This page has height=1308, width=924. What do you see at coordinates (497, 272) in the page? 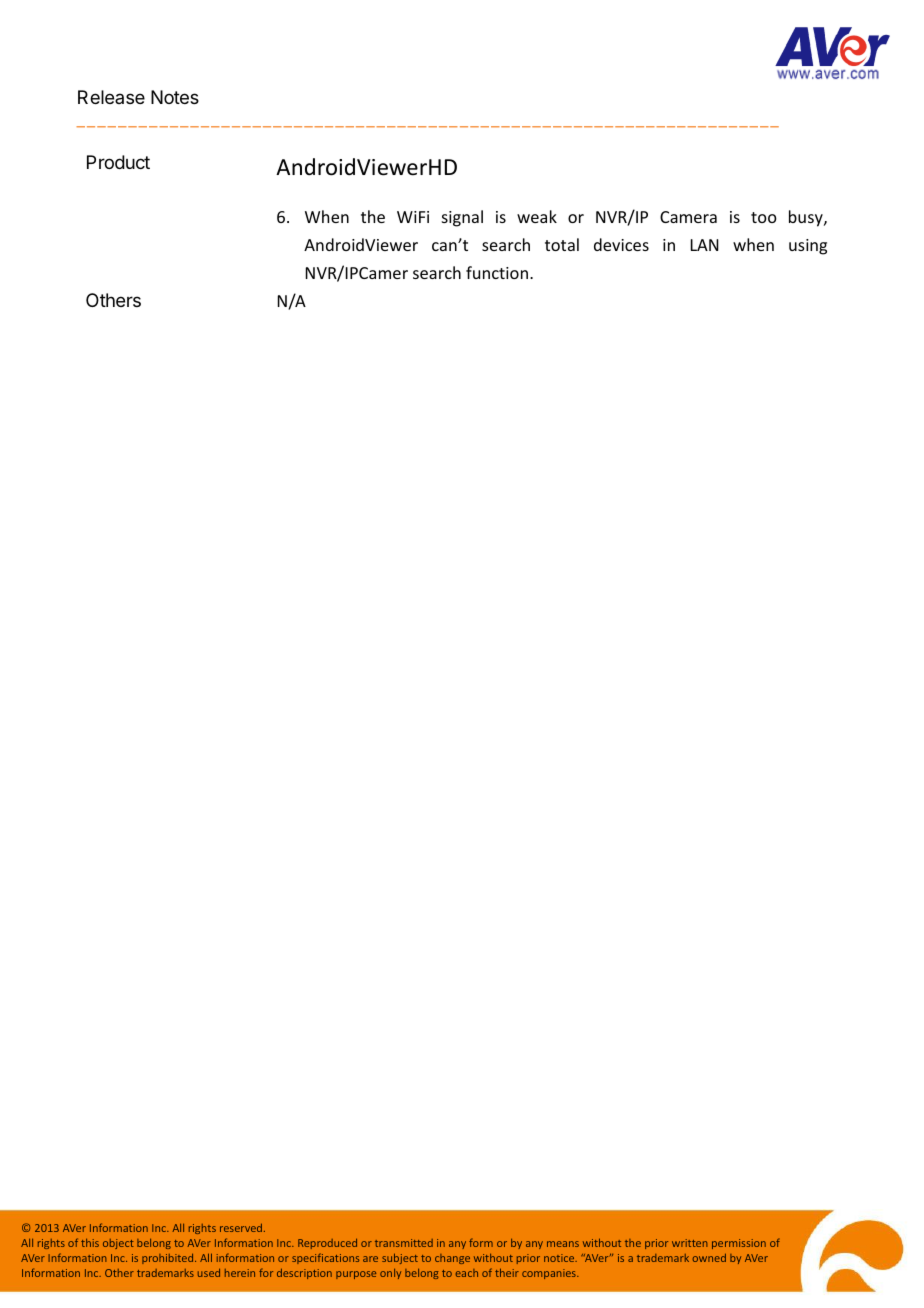
I see `function` at bounding box center [497, 272].
